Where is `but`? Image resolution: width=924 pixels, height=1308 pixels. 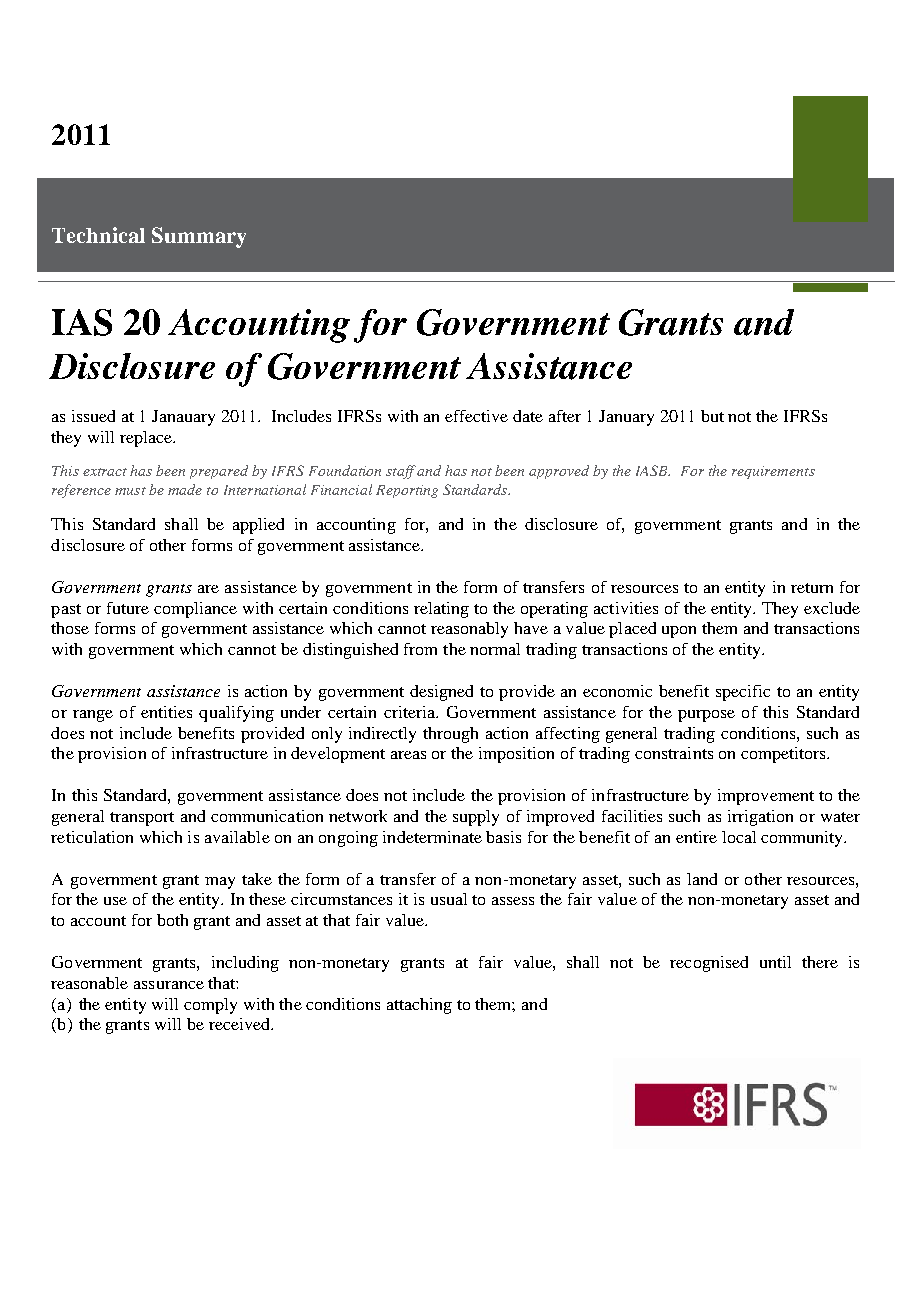 but is located at coordinates (712, 416).
